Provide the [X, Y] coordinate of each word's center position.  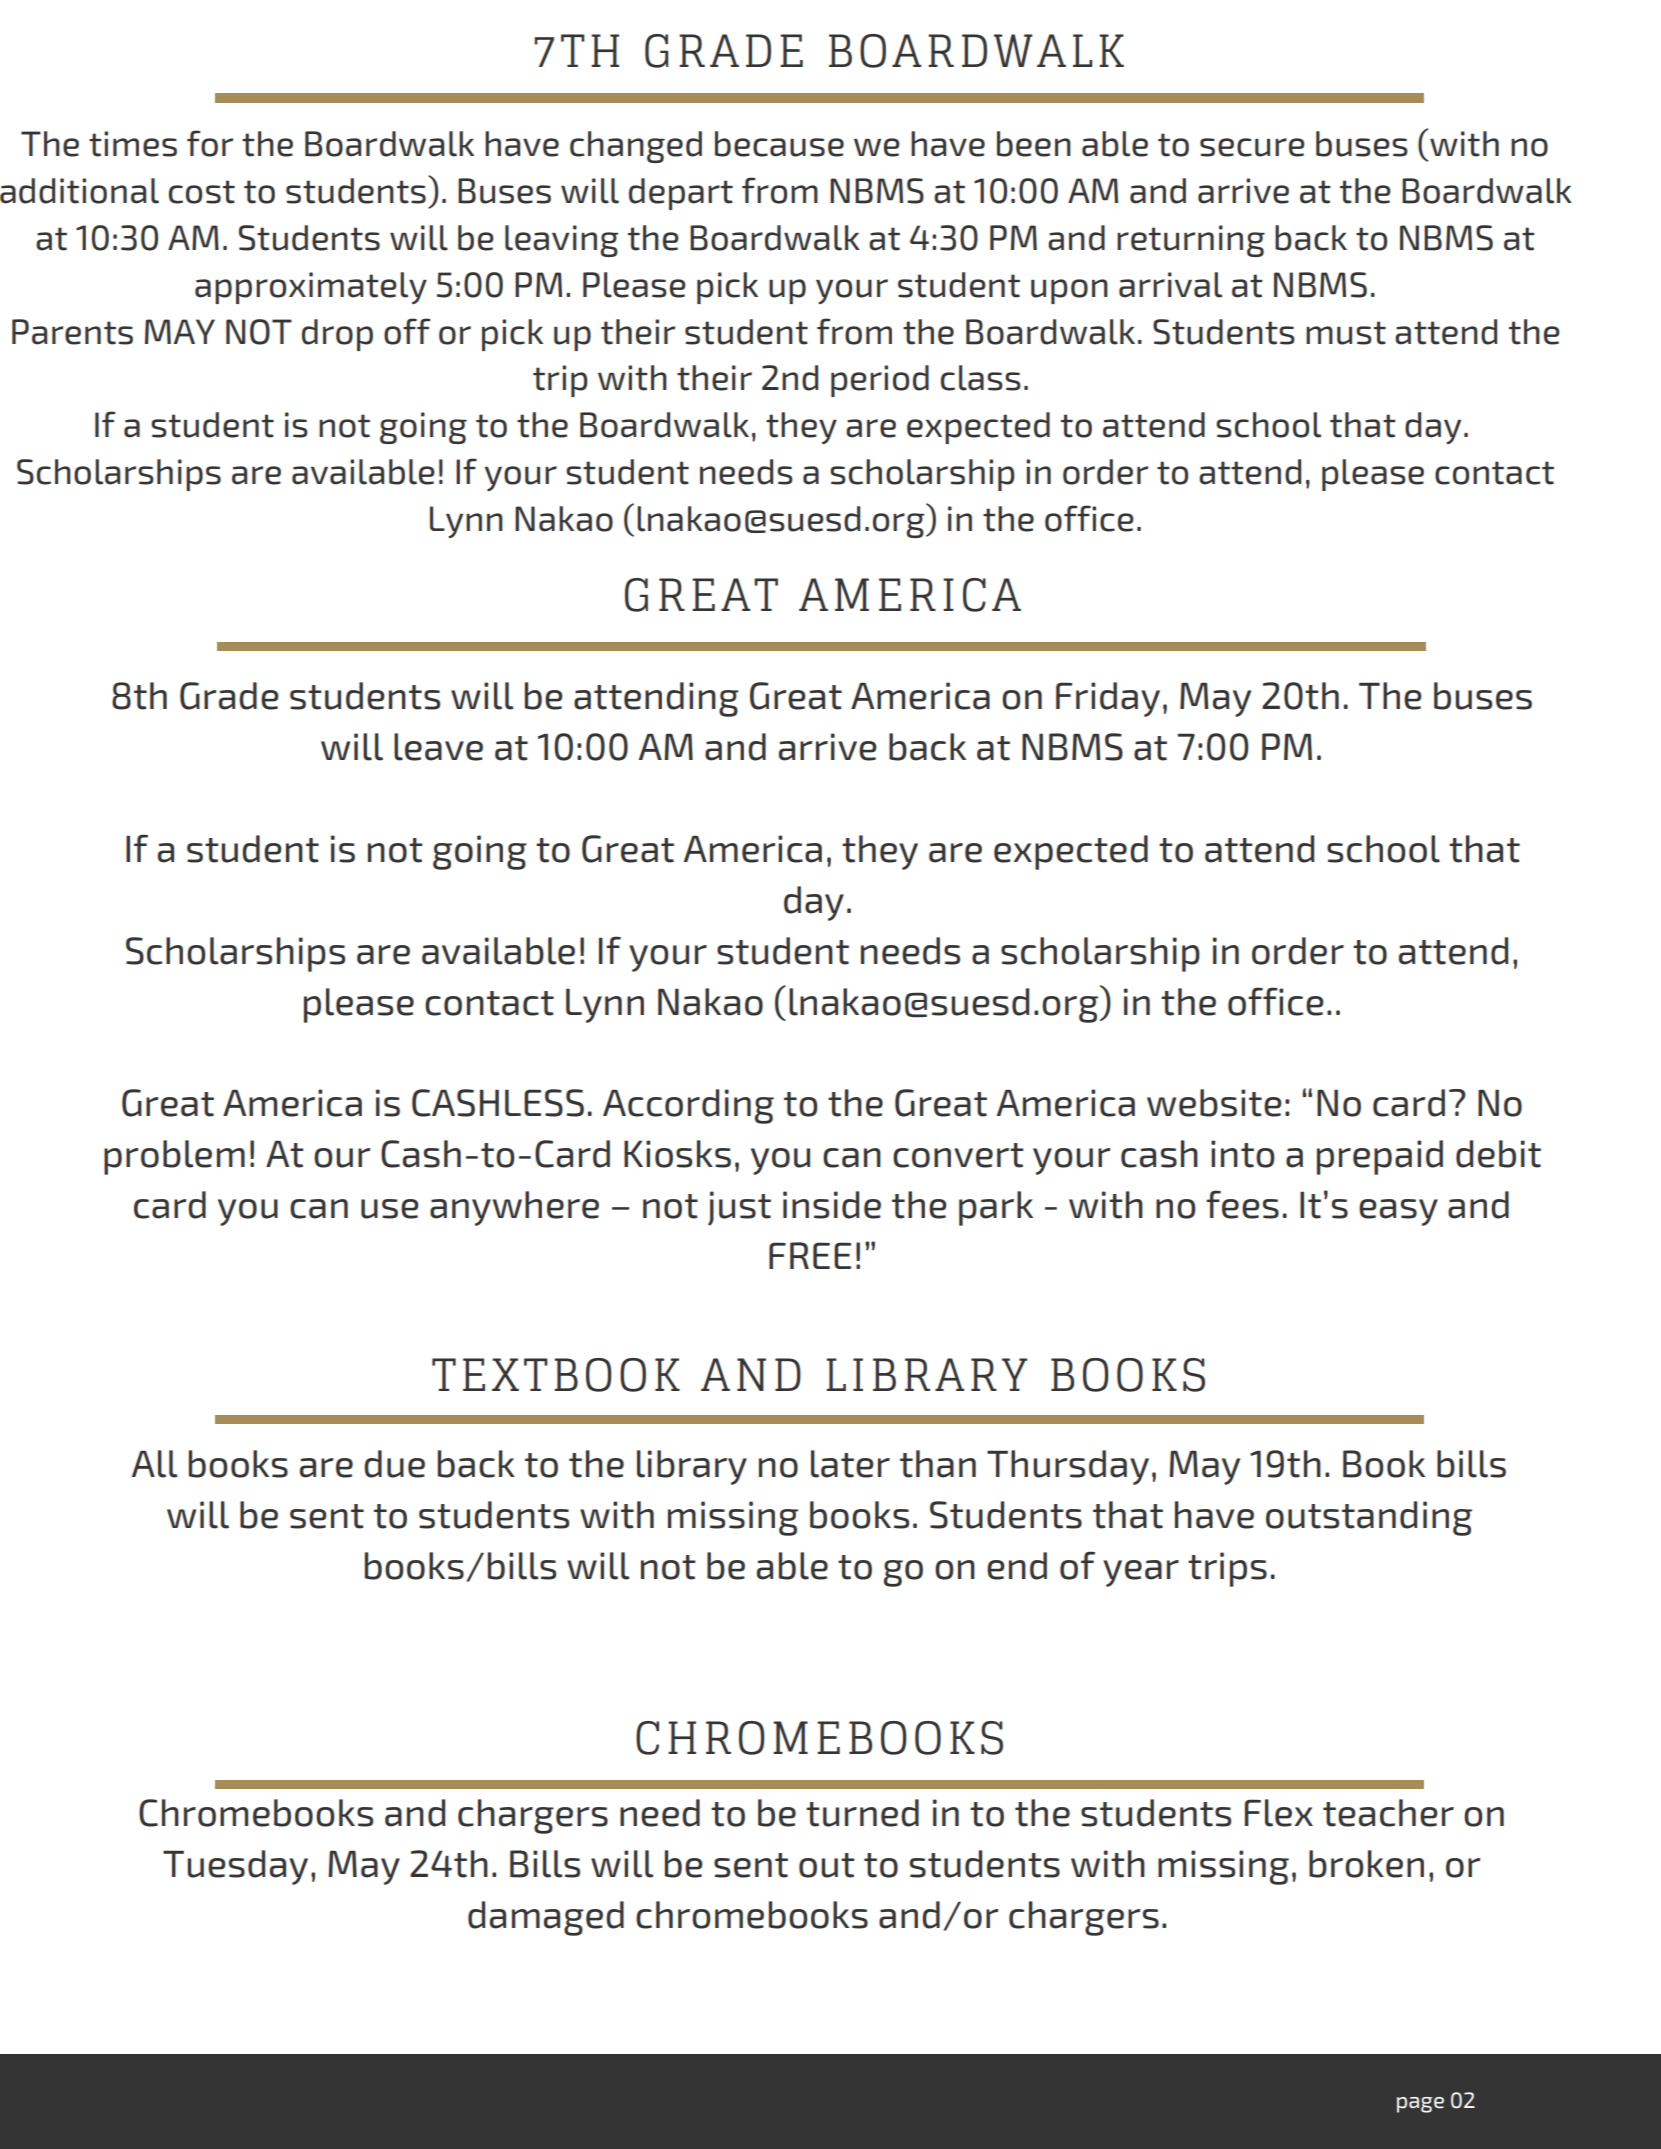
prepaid [1380, 1157]
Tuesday [235, 1867]
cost [202, 192]
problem [174, 1157]
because [779, 144]
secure [1252, 147]
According [688, 1106]
